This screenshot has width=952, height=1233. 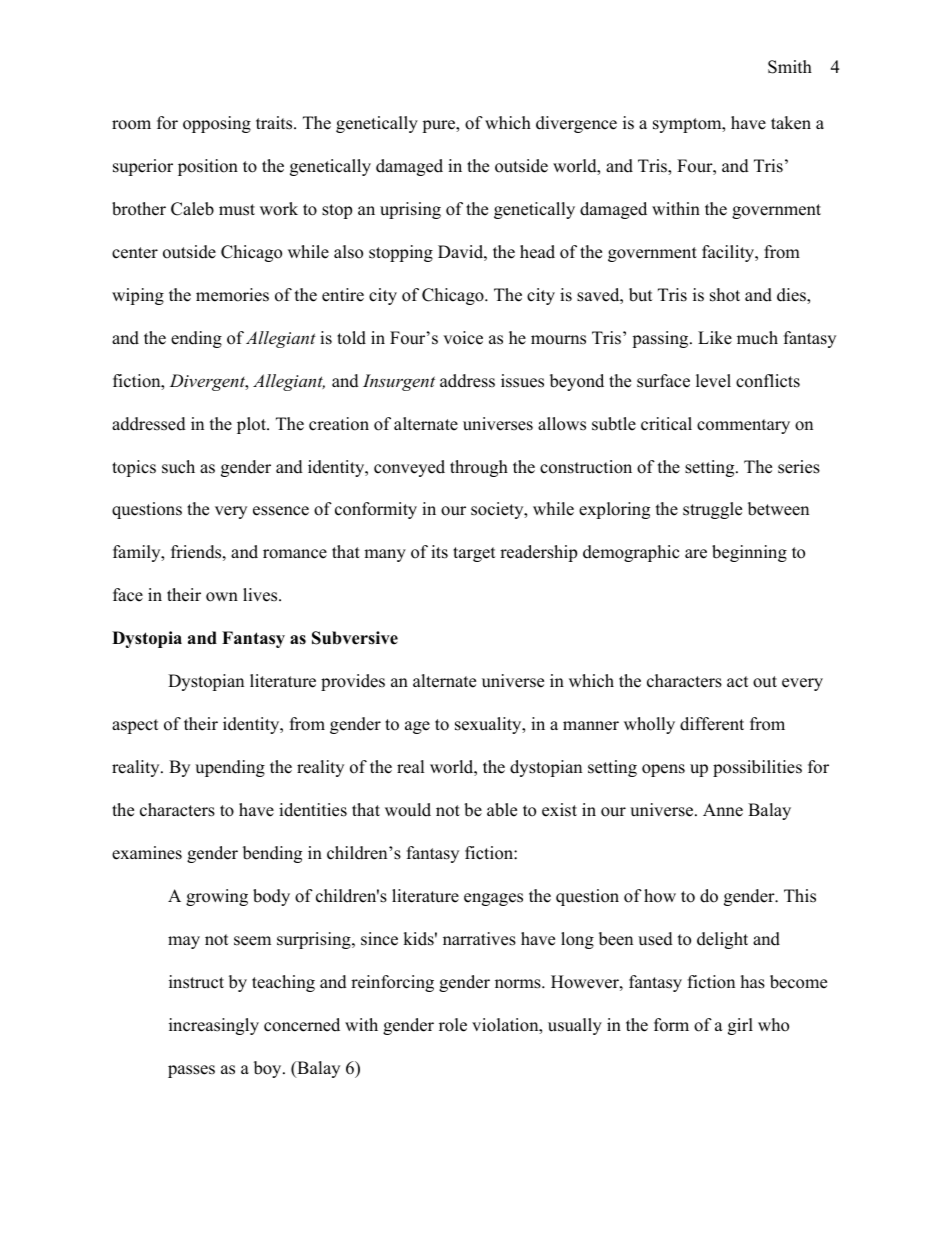 I want to click on increasingly, so click(x=214, y=1026).
